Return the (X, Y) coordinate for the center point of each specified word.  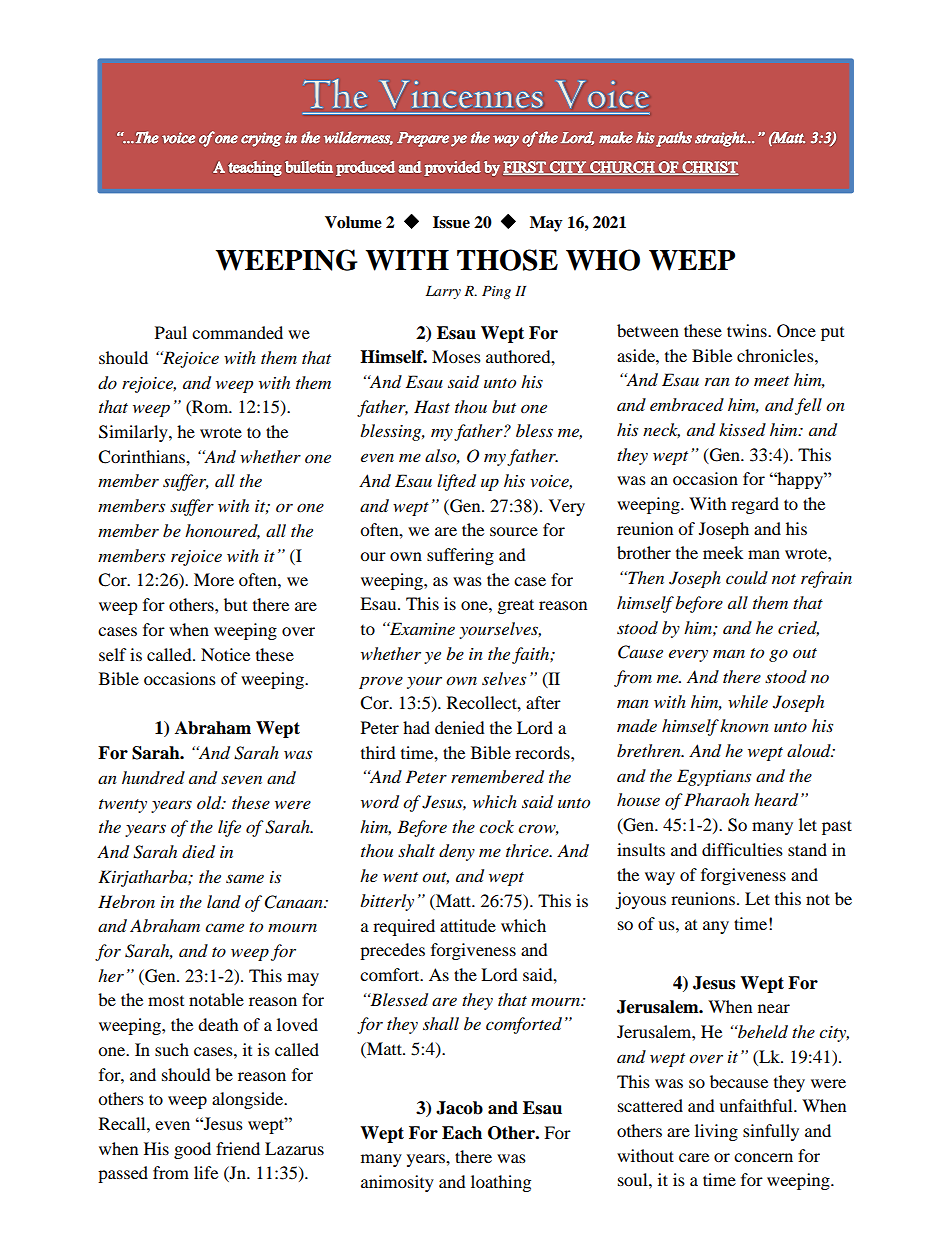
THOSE (507, 260)
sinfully (771, 1132)
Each (462, 1133)
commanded (237, 332)
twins (748, 330)
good (192, 1150)
